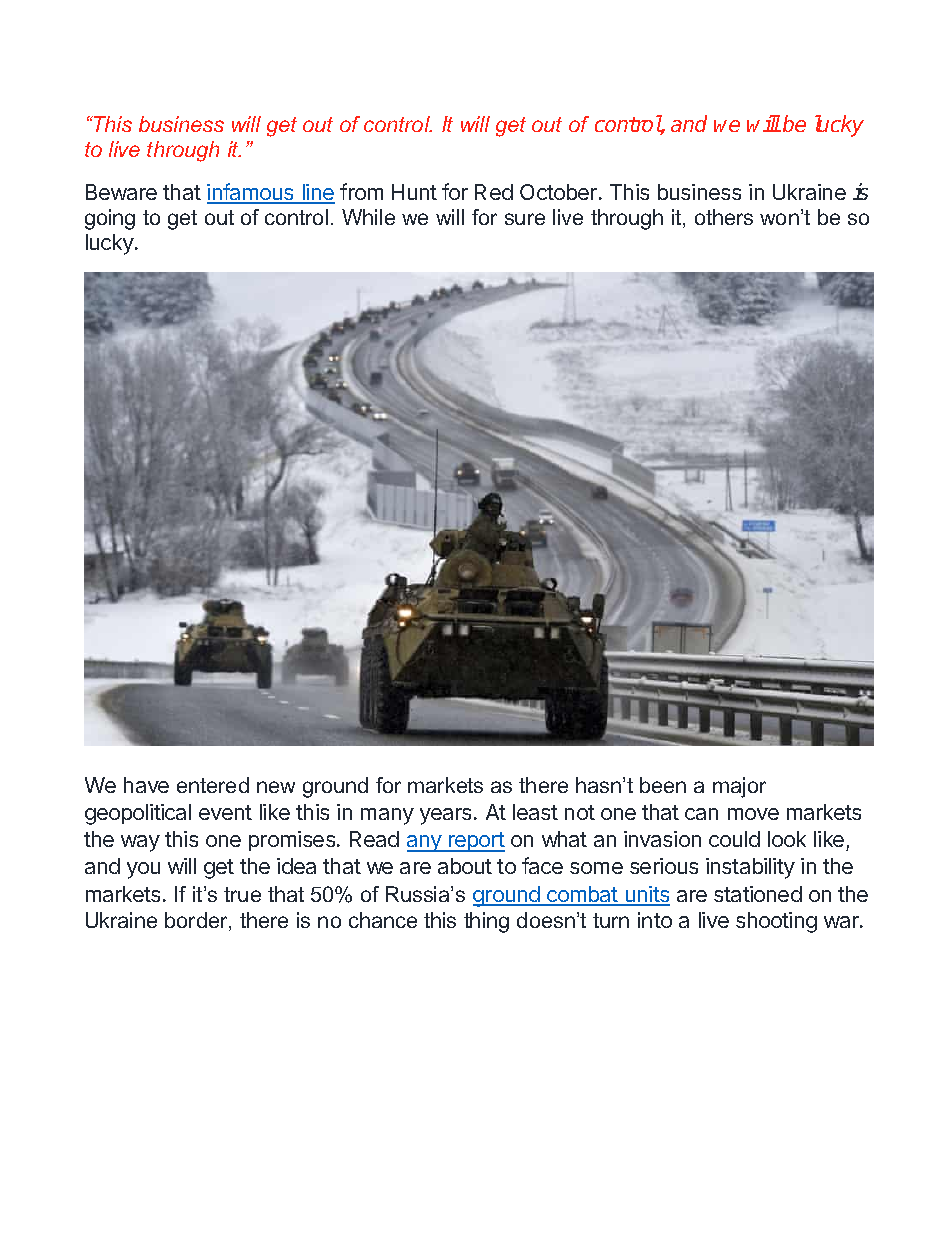 The height and width of the screenshot is (1233, 952). I want to click on entered, so click(213, 785).
